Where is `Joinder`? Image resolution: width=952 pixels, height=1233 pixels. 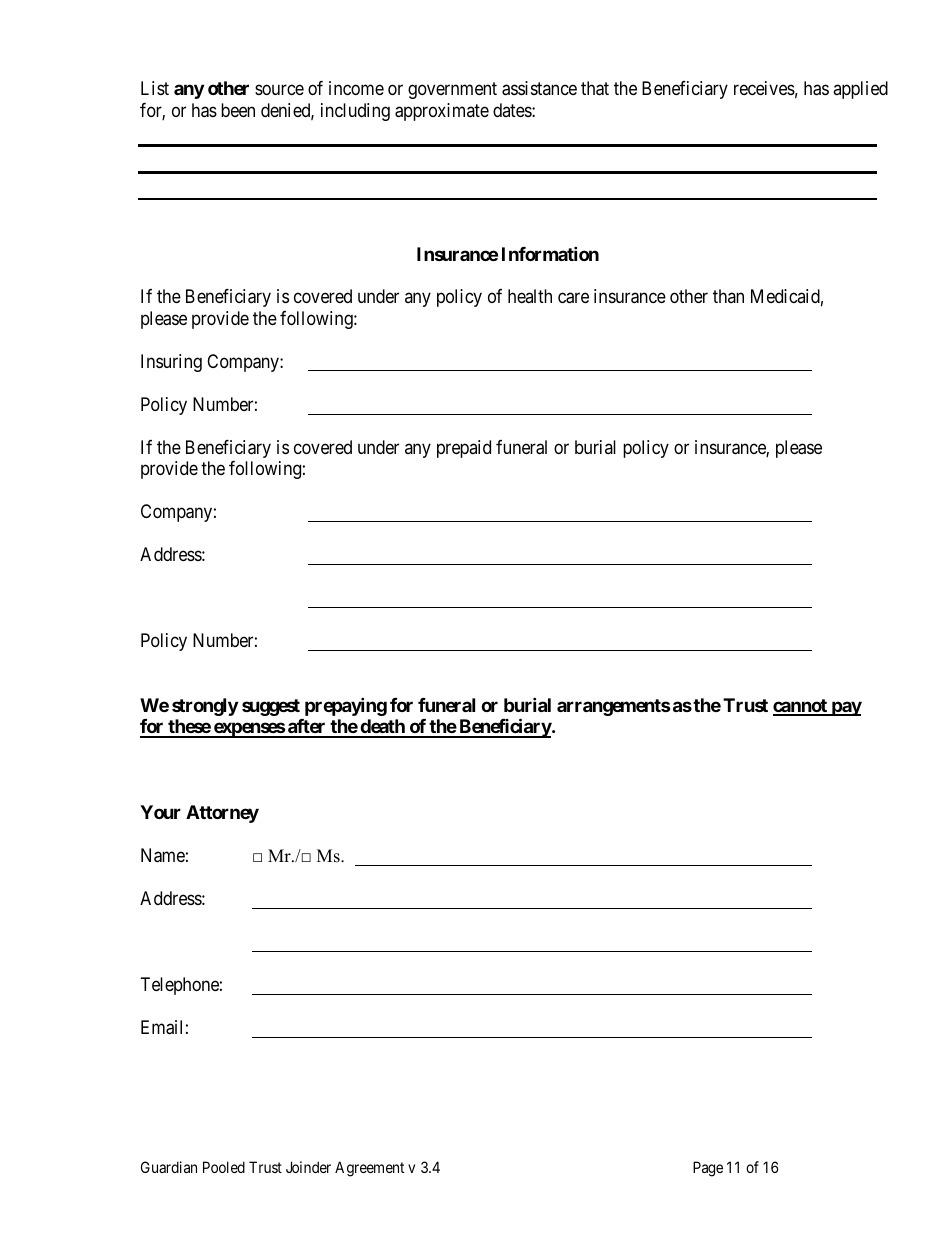
Joinder is located at coordinates (308, 1167).
